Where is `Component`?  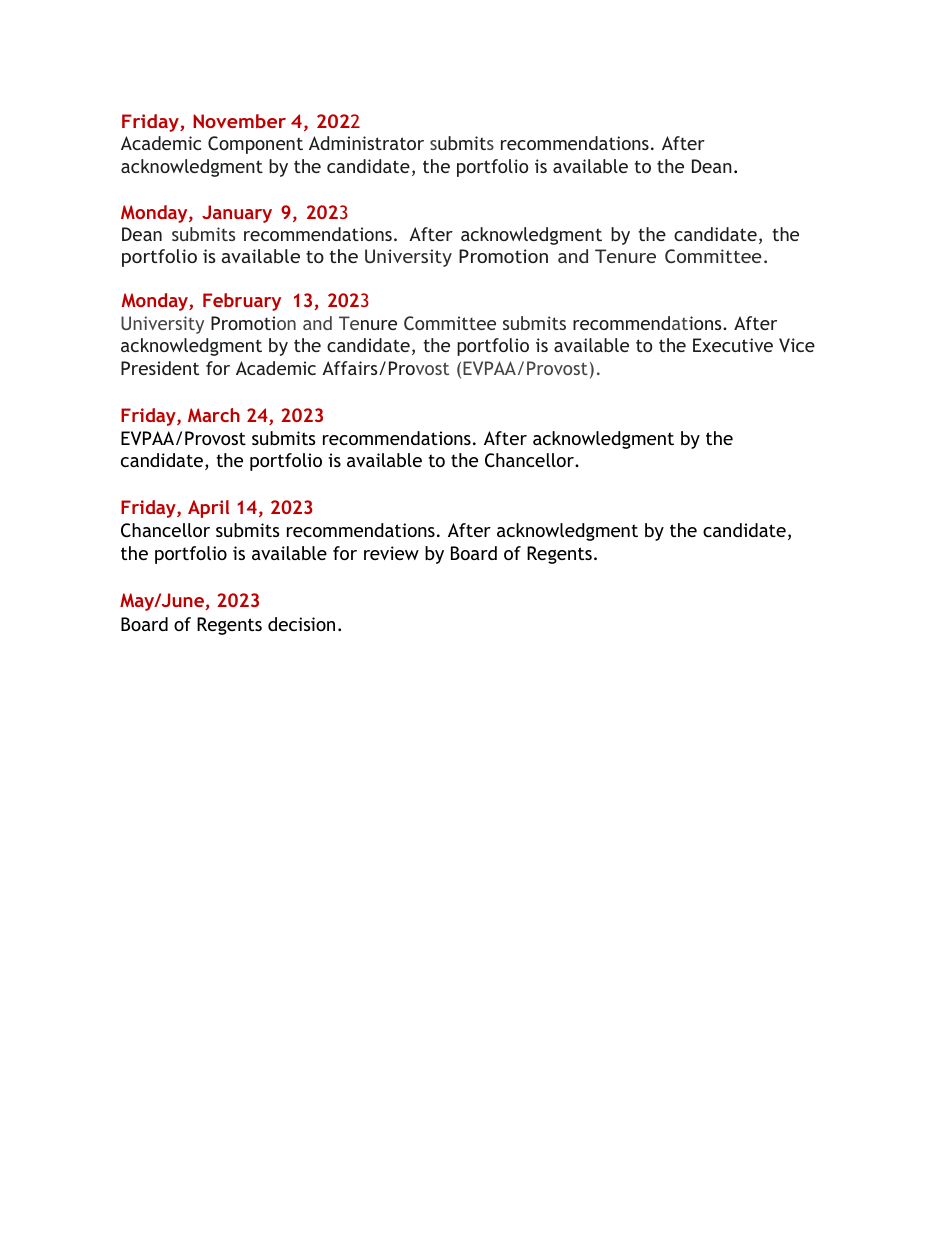 Component is located at coordinates (255, 145).
